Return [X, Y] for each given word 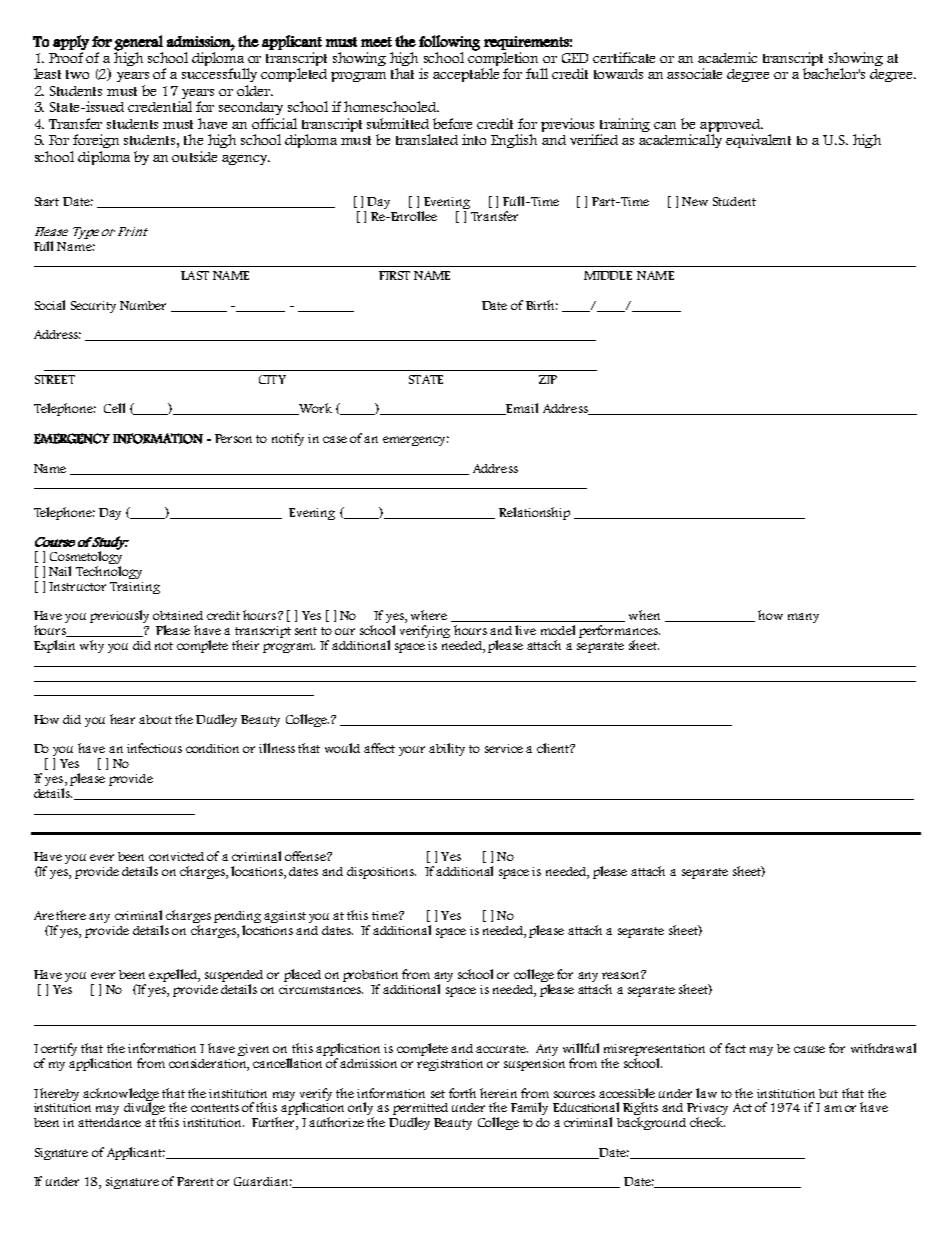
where [429, 615]
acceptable [466, 75]
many [803, 618]
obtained [178, 615]
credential [160, 106]
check [707, 1122]
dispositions [381, 873]
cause [809, 1049]
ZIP [548, 379]
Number [143, 305]
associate [694, 73]
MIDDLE [608, 275]
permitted [420, 1110]
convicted [176, 856]
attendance [109, 1122]
